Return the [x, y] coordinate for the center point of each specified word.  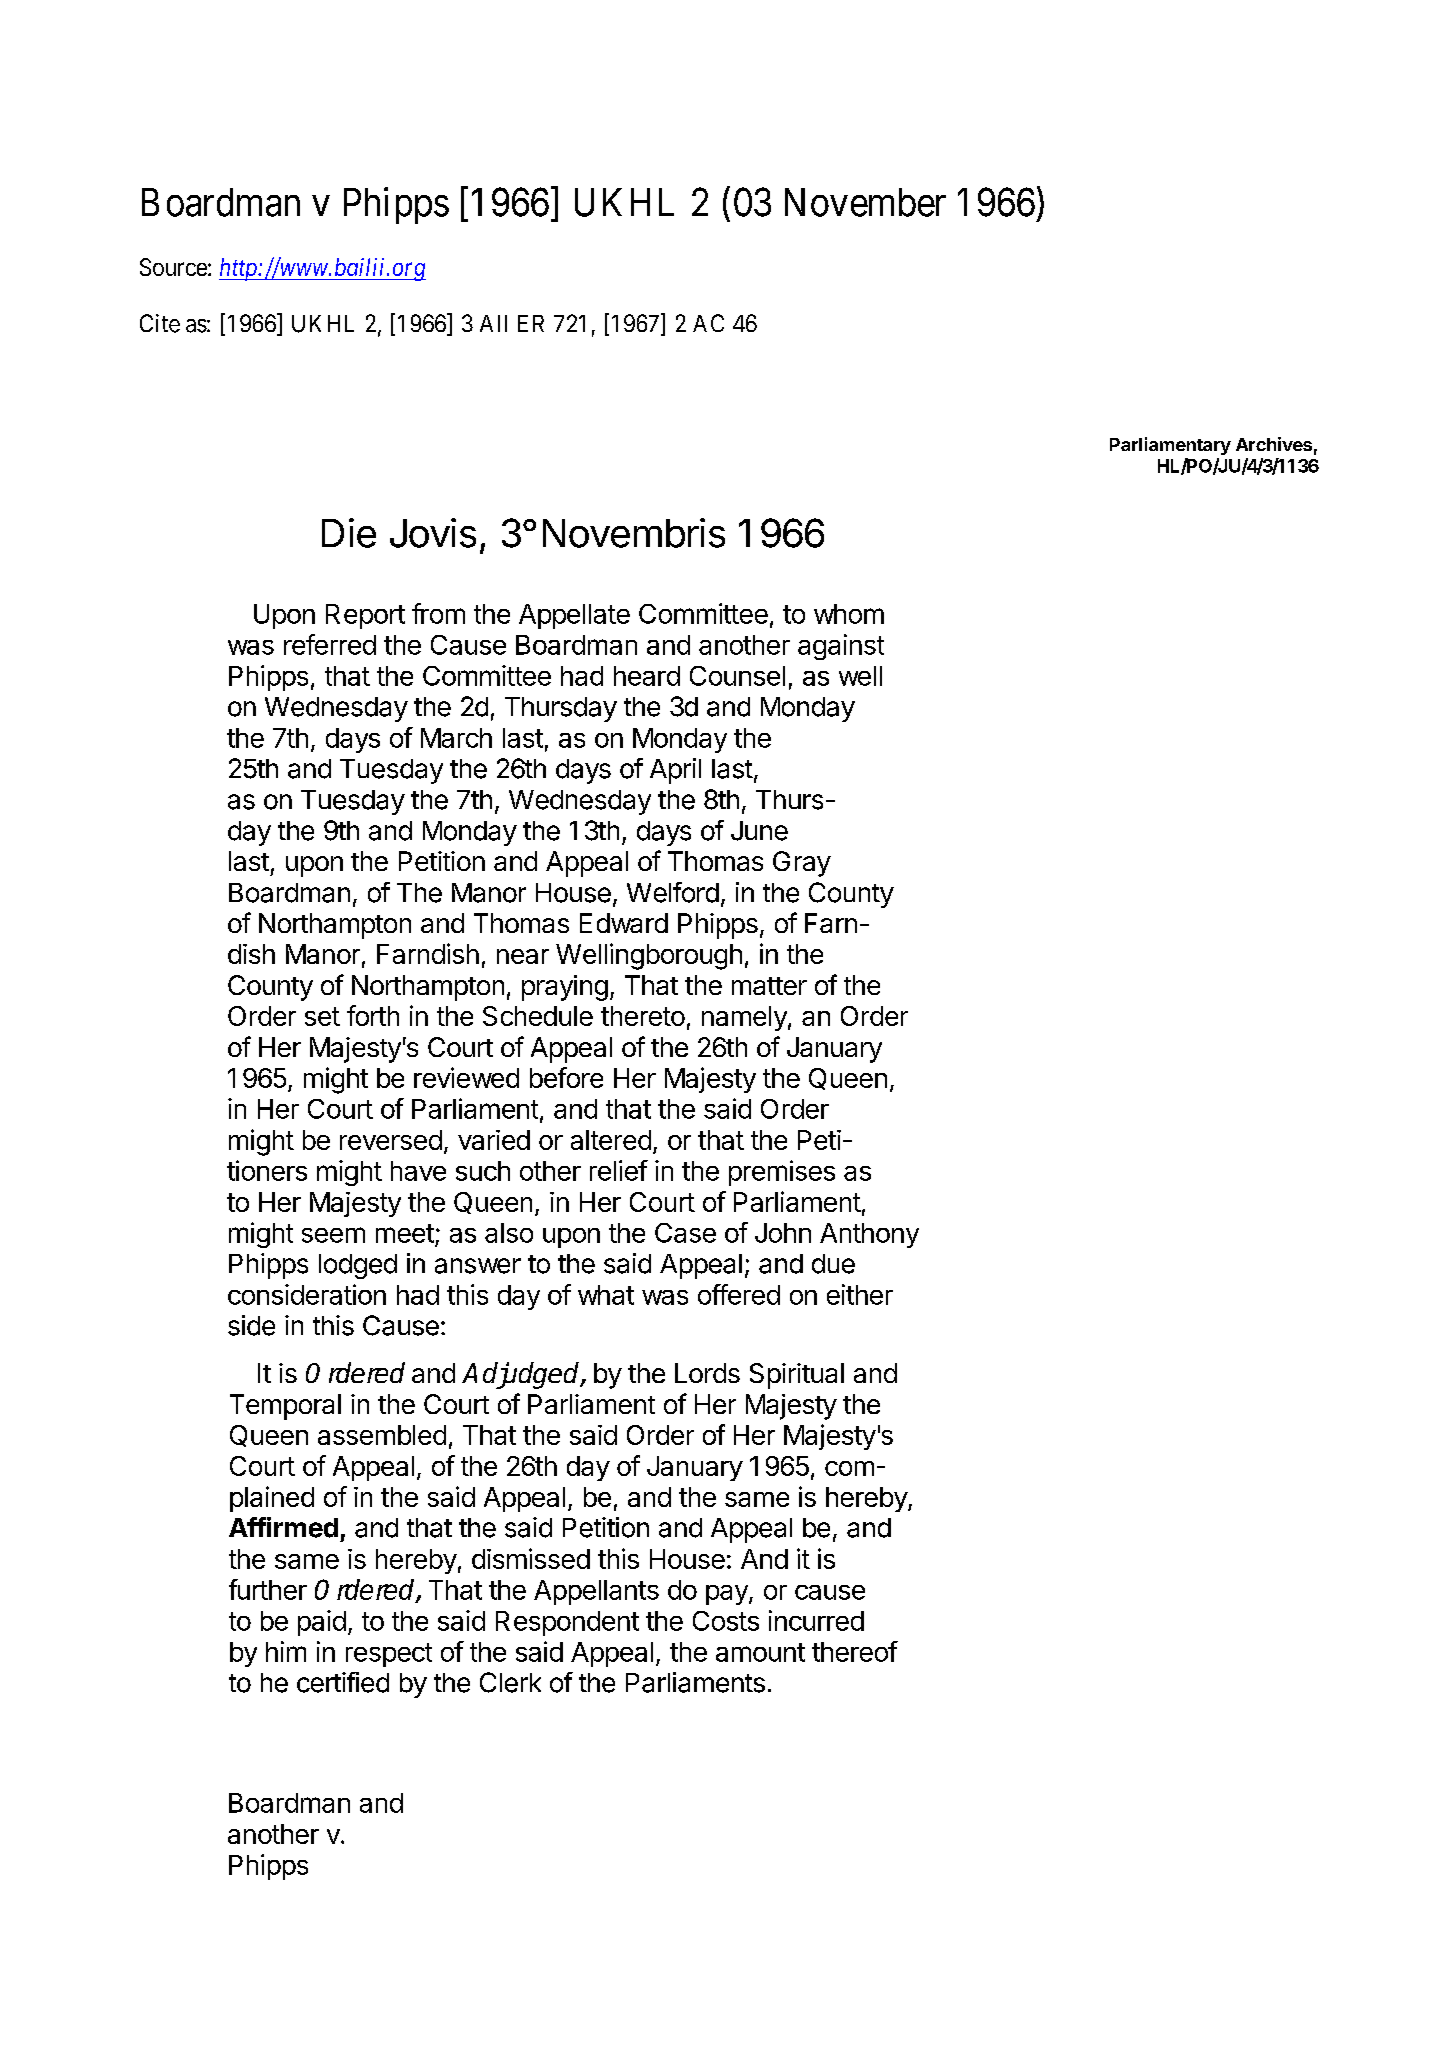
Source [173, 267]
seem [333, 1235]
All [493, 323]
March [456, 738]
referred [330, 644]
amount [760, 1652]
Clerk [510, 1682]
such [483, 1171]
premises [782, 1173]
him [286, 1651]
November [865, 202]
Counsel [737, 676]
